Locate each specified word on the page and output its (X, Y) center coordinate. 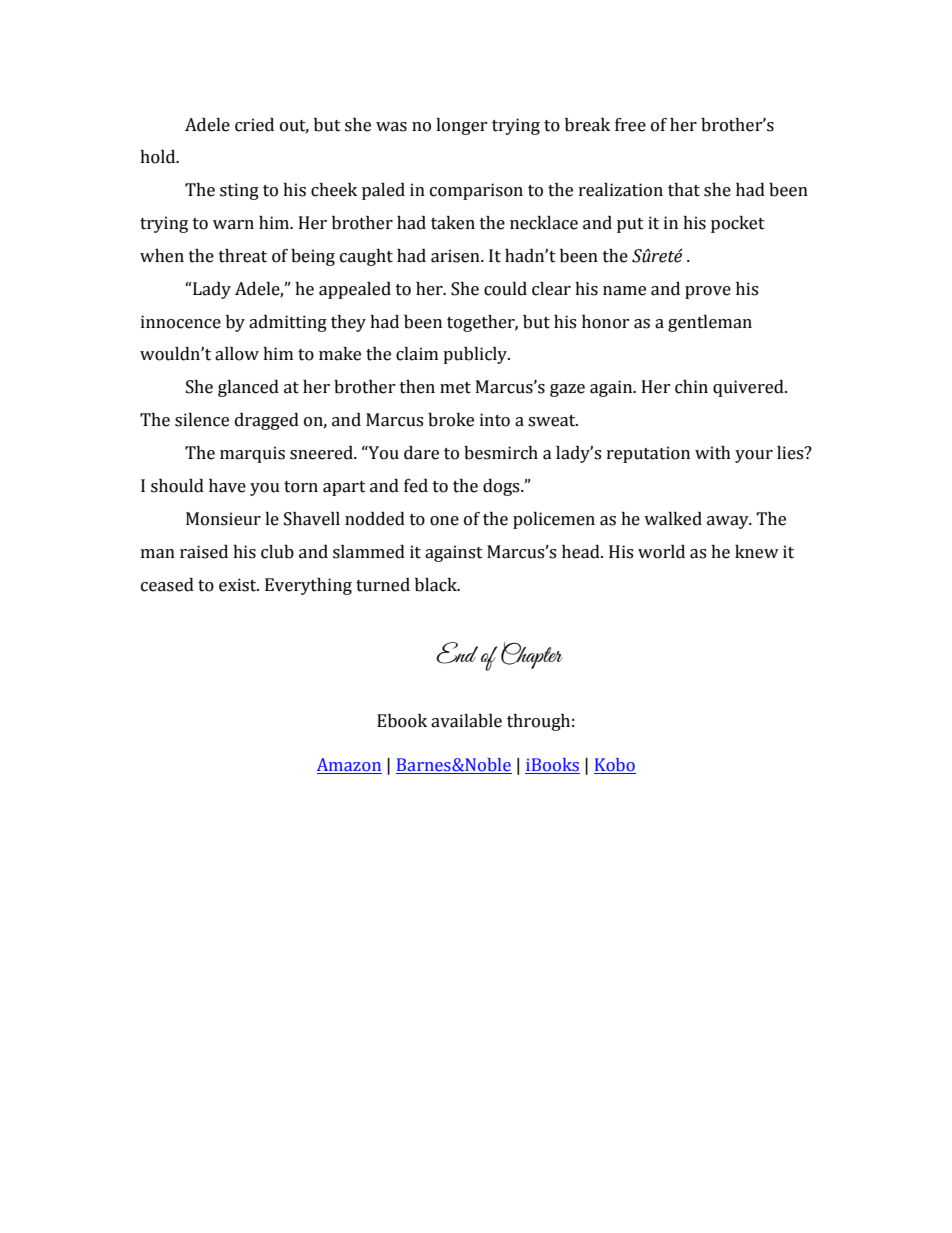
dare (421, 453)
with (713, 453)
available (466, 721)
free (630, 125)
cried (254, 125)
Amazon (349, 766)
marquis (252, 454)
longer (462, 126)
